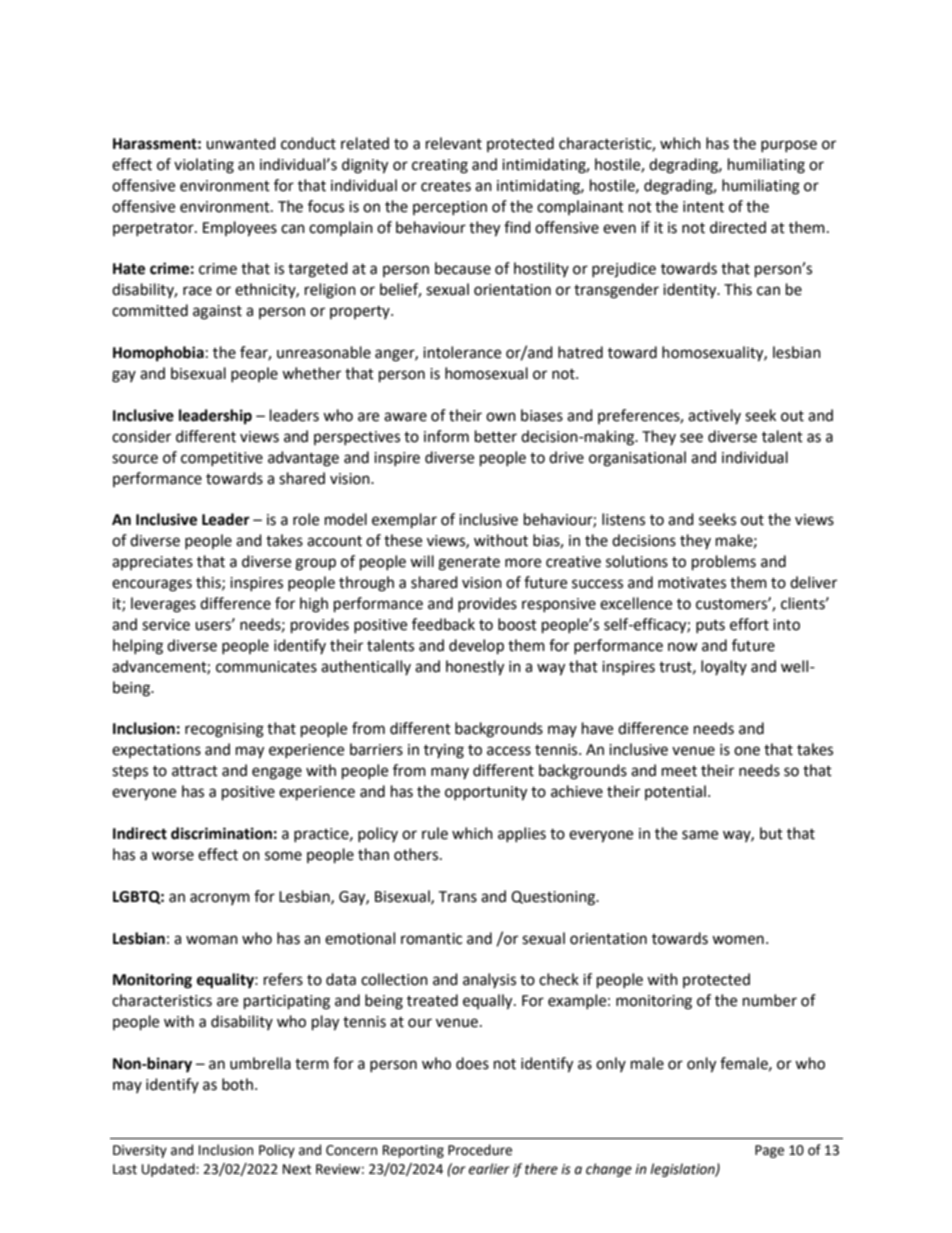 Image resolution: width=952 pixels, height=1233 pixels. What do you see at coordinates (703, 207) in the screenshot?
I see `intent` at bounding box center [703, 207].
